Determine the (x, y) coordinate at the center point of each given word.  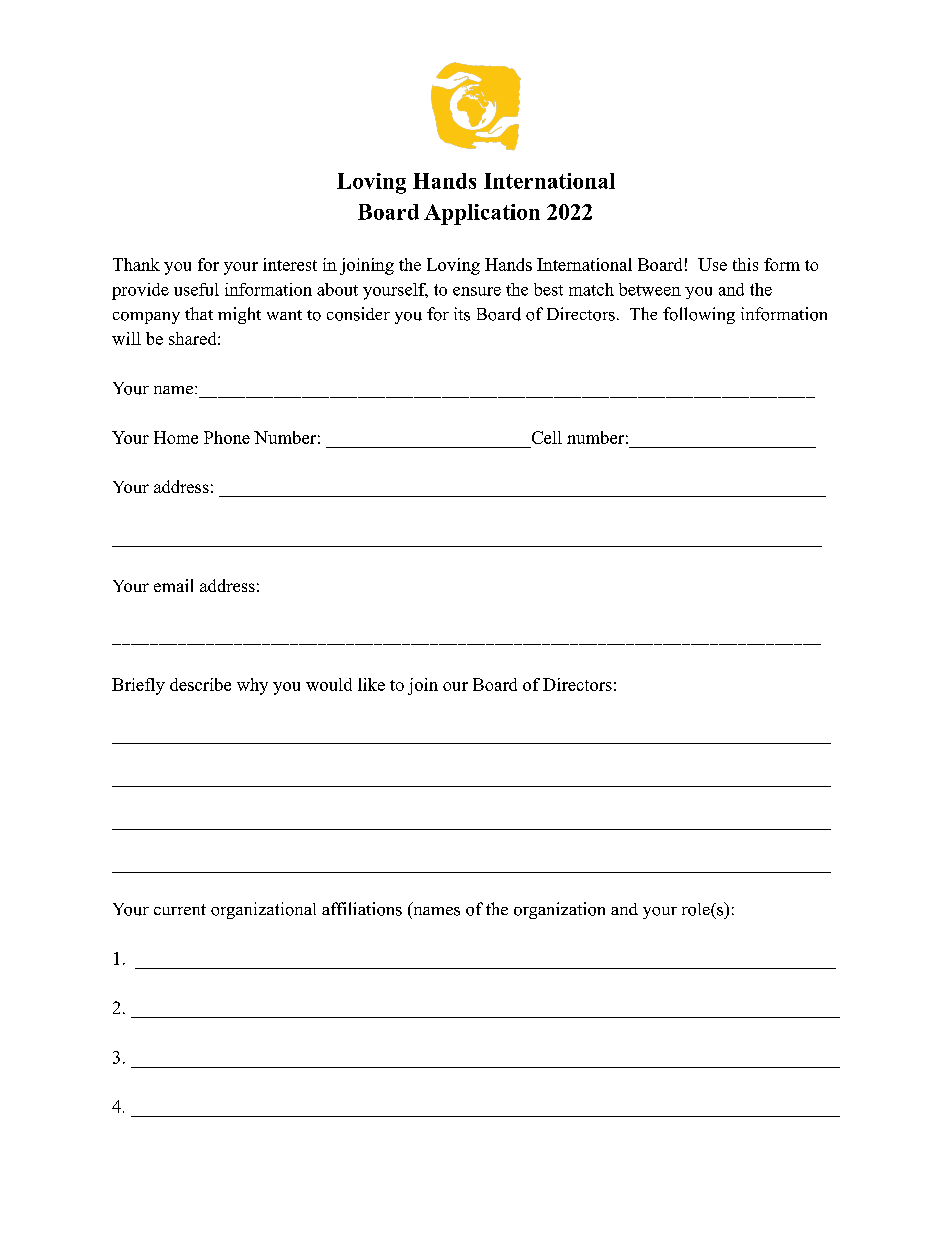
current (180, 909)
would (329, 684)
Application (482, 214)
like (371, 684)
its (462, 314)
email (173, 585)
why (252, 686)
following (699, 315)
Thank (136, 264)
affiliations (362, 909)
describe (200, 684)
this (745, 264)
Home (176, 437)
